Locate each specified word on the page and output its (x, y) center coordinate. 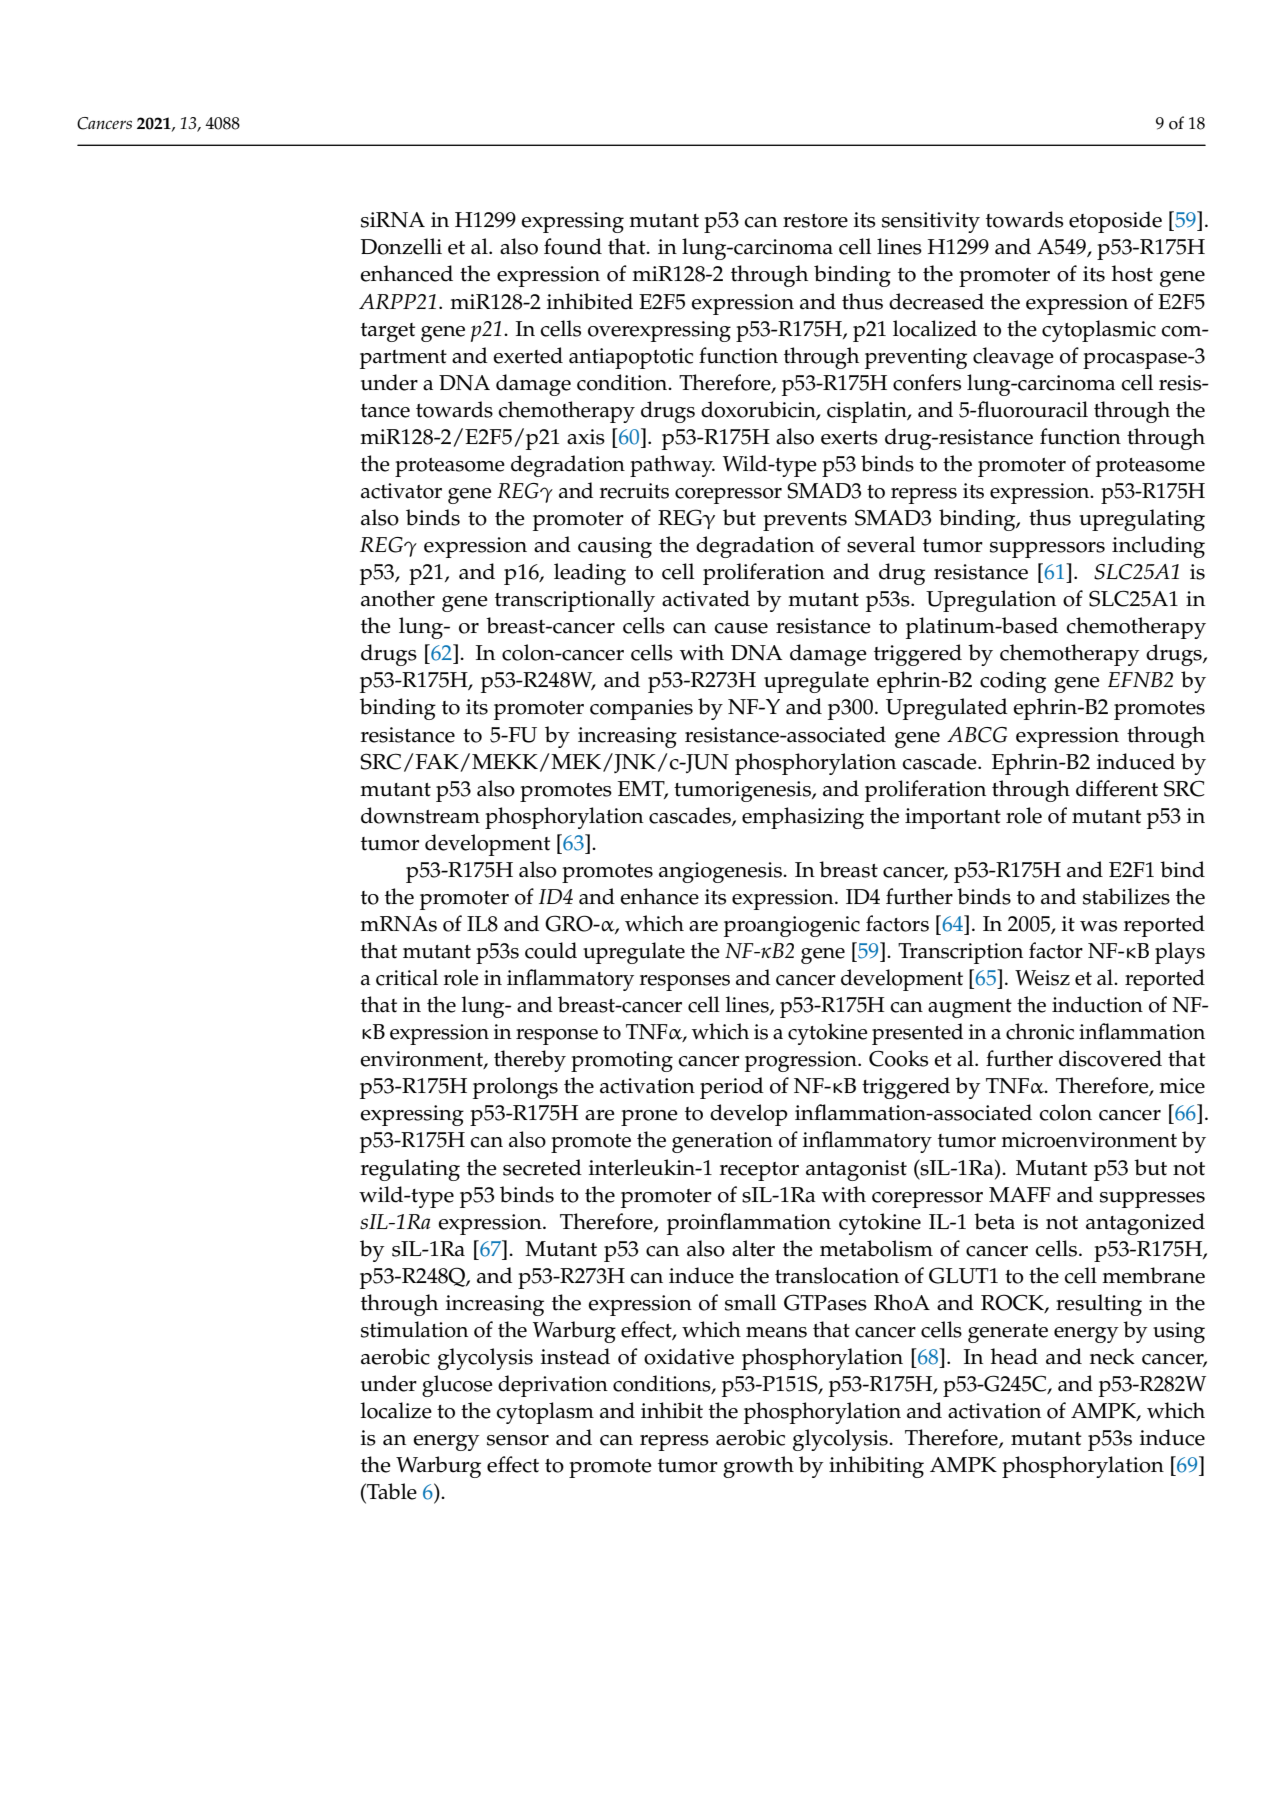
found (573, 246)
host (1132, 273)
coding (1013, 682)
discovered (1110, 1058)
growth (758, 1467)
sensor (518, 1440)
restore (815, 221)
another (398, 598)
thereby (530, 1061)
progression (802, 1061)
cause (741, 628)
